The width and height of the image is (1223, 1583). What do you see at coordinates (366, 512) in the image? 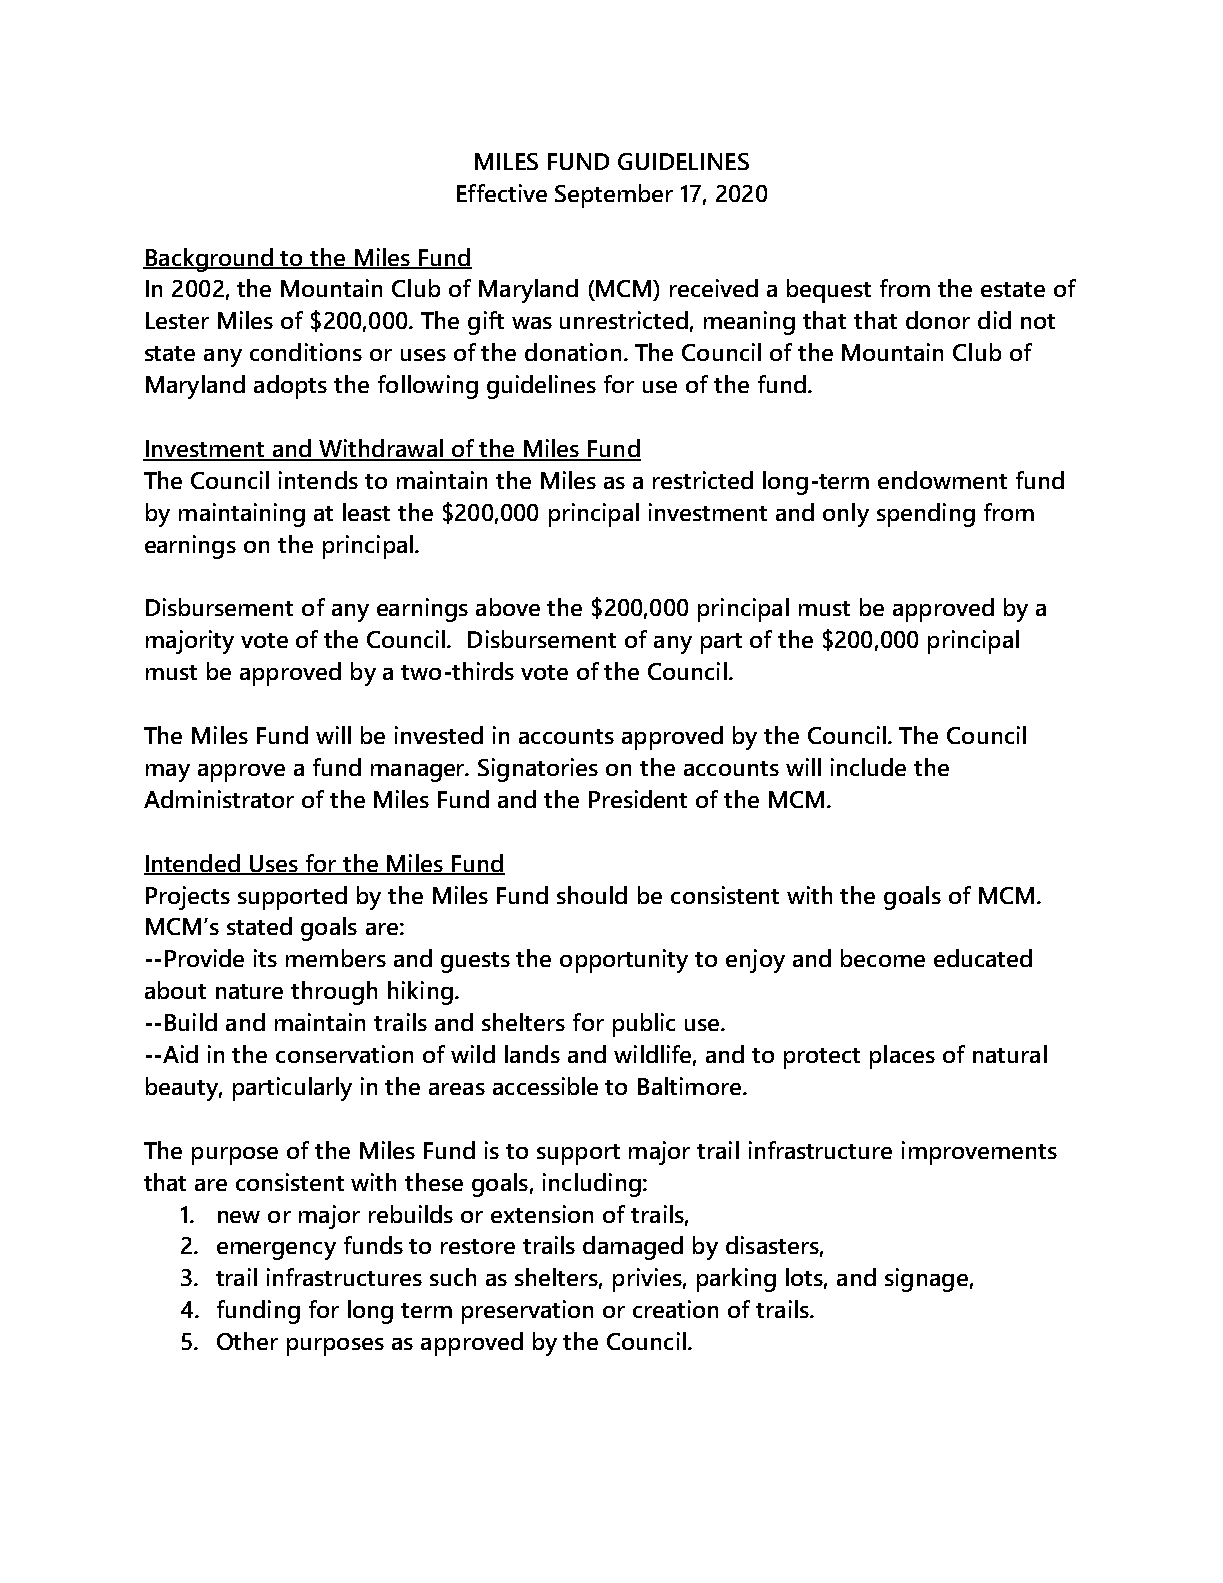
I see `least` at bounding box center [366, 512].
